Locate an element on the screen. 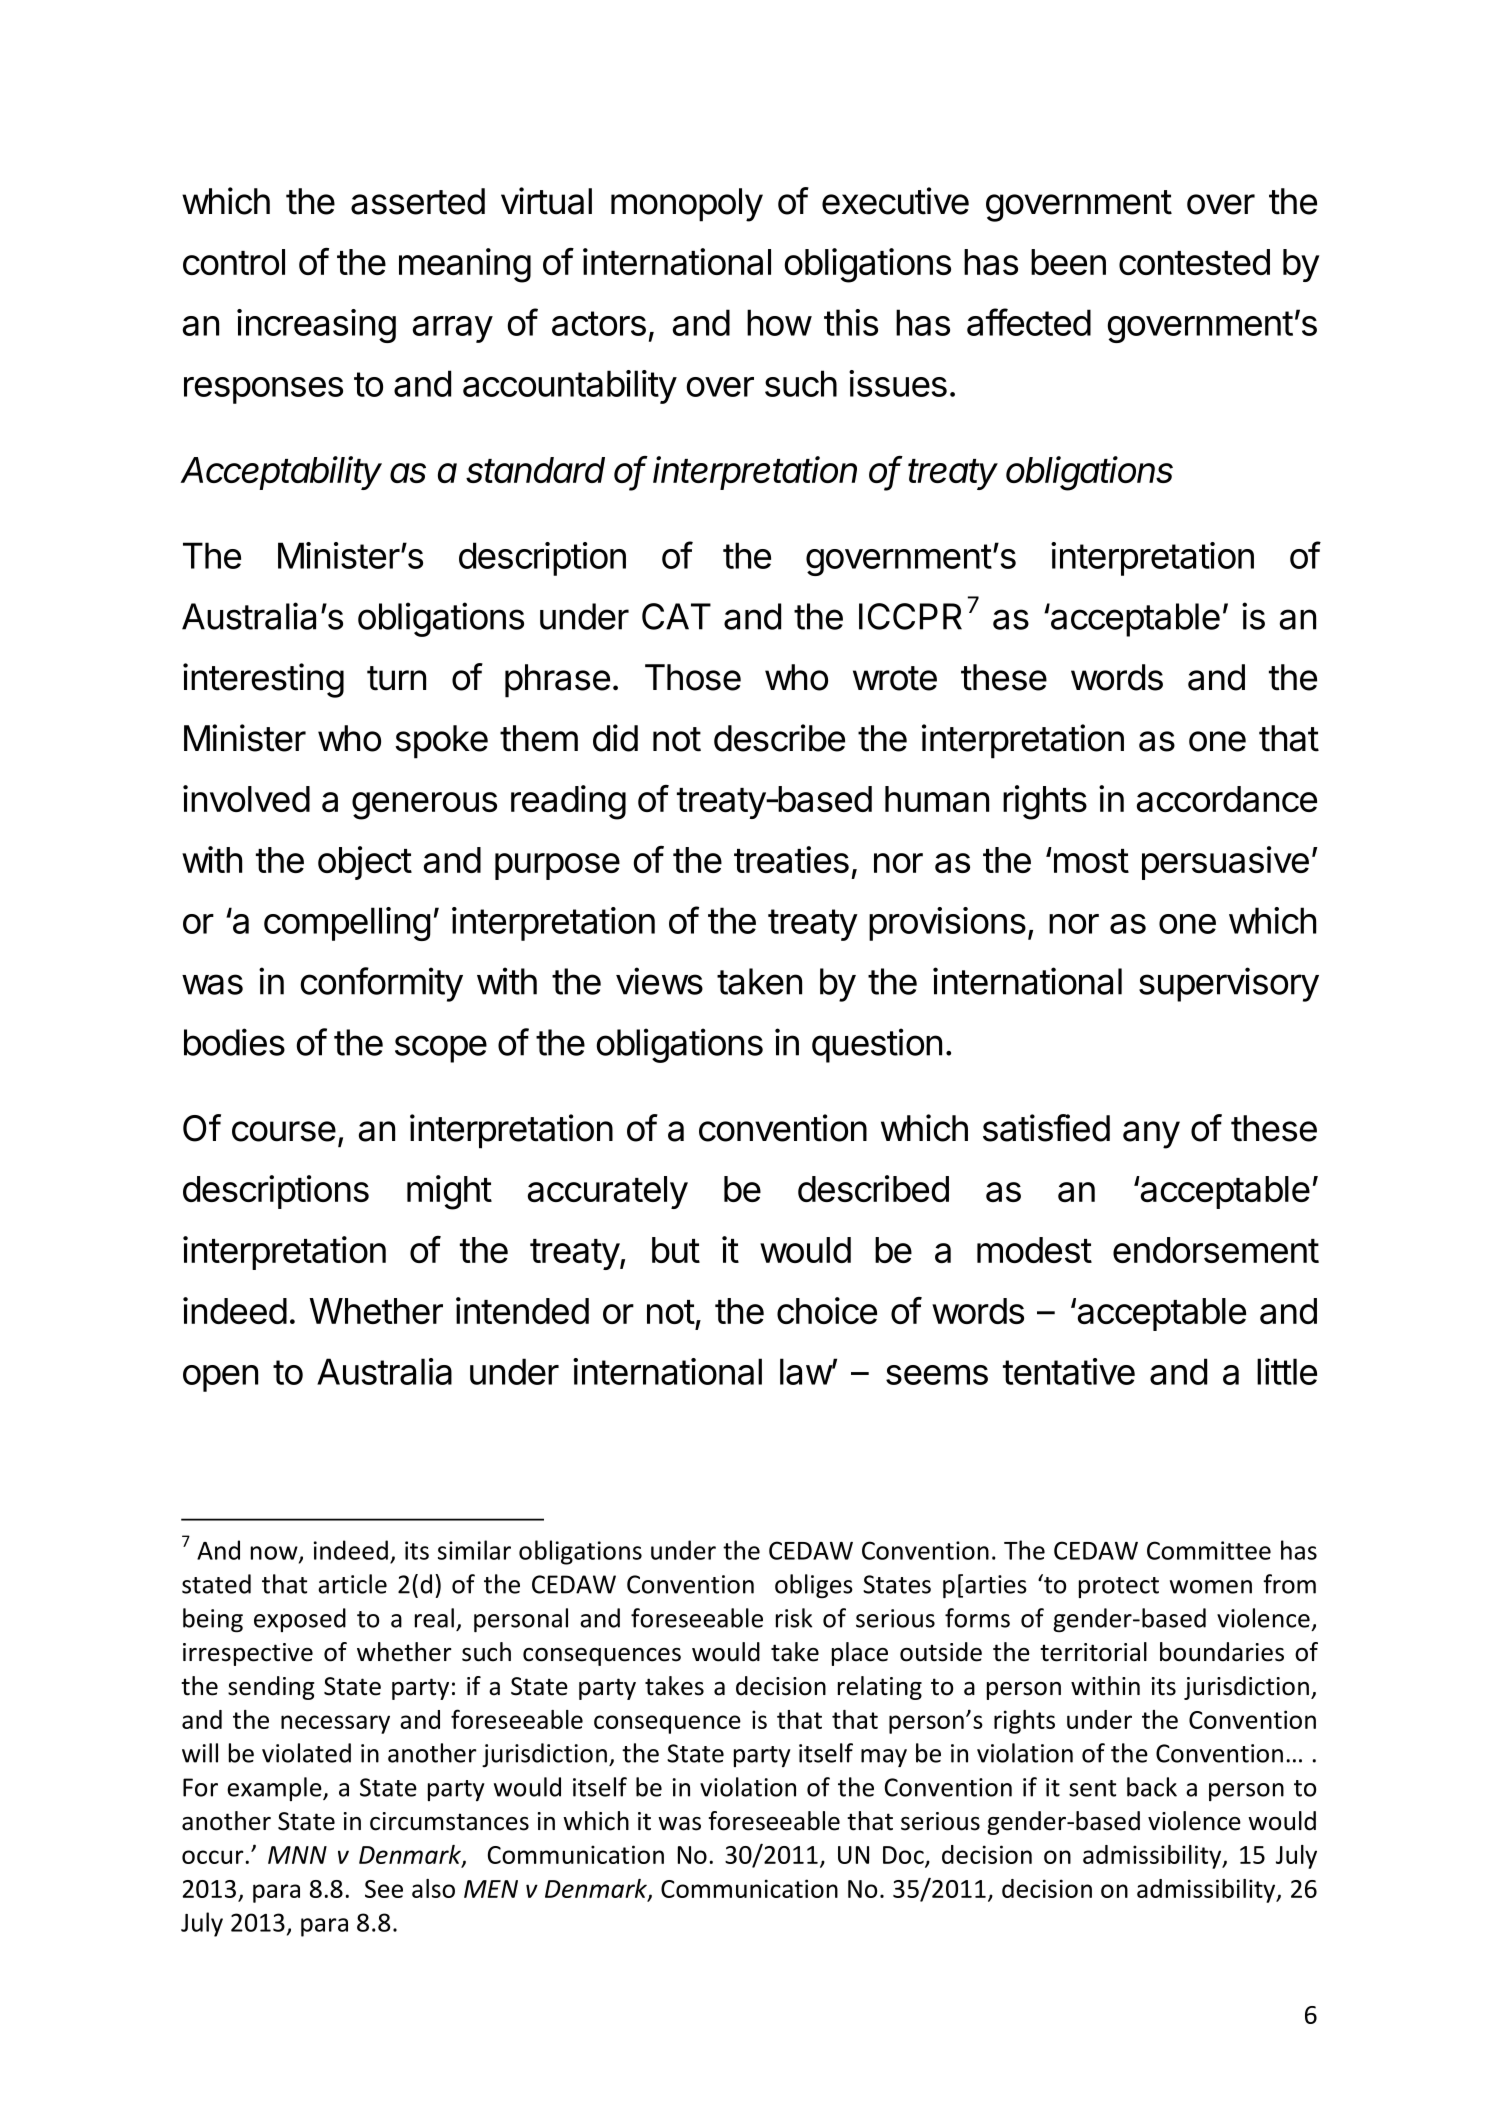 The image size is (1499, 2121). choice is located at coordinates (827, 1310).
